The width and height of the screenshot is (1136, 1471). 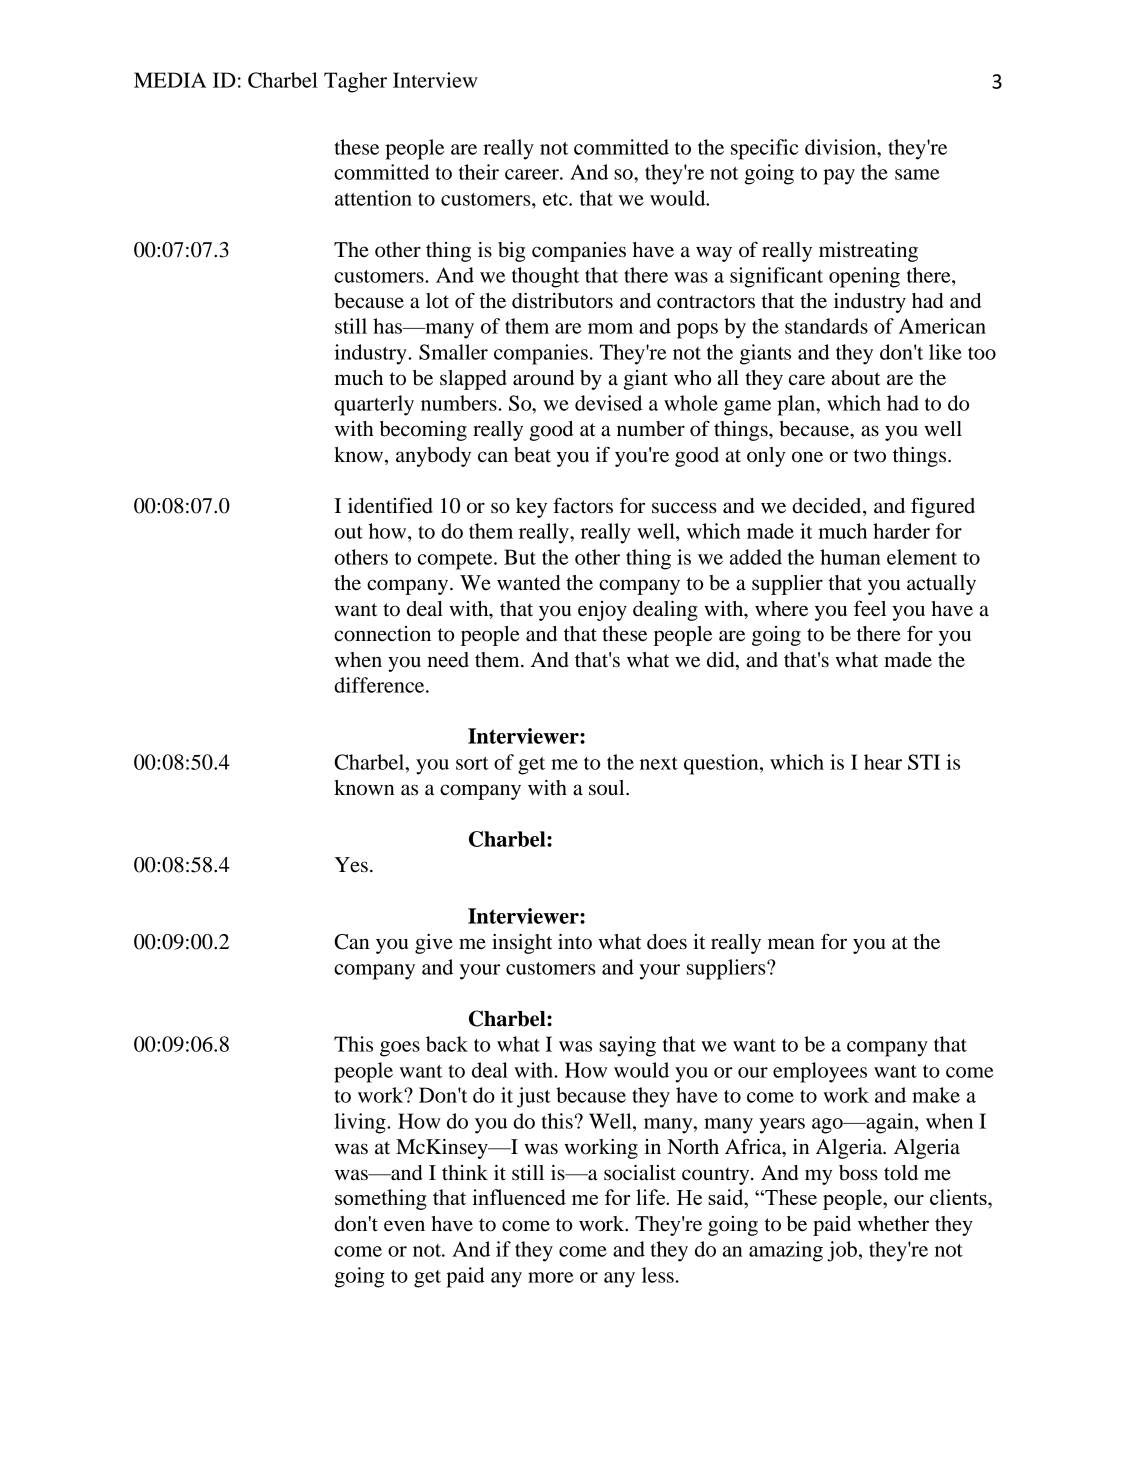 I want to click on two, so click(x=870, y=456).
